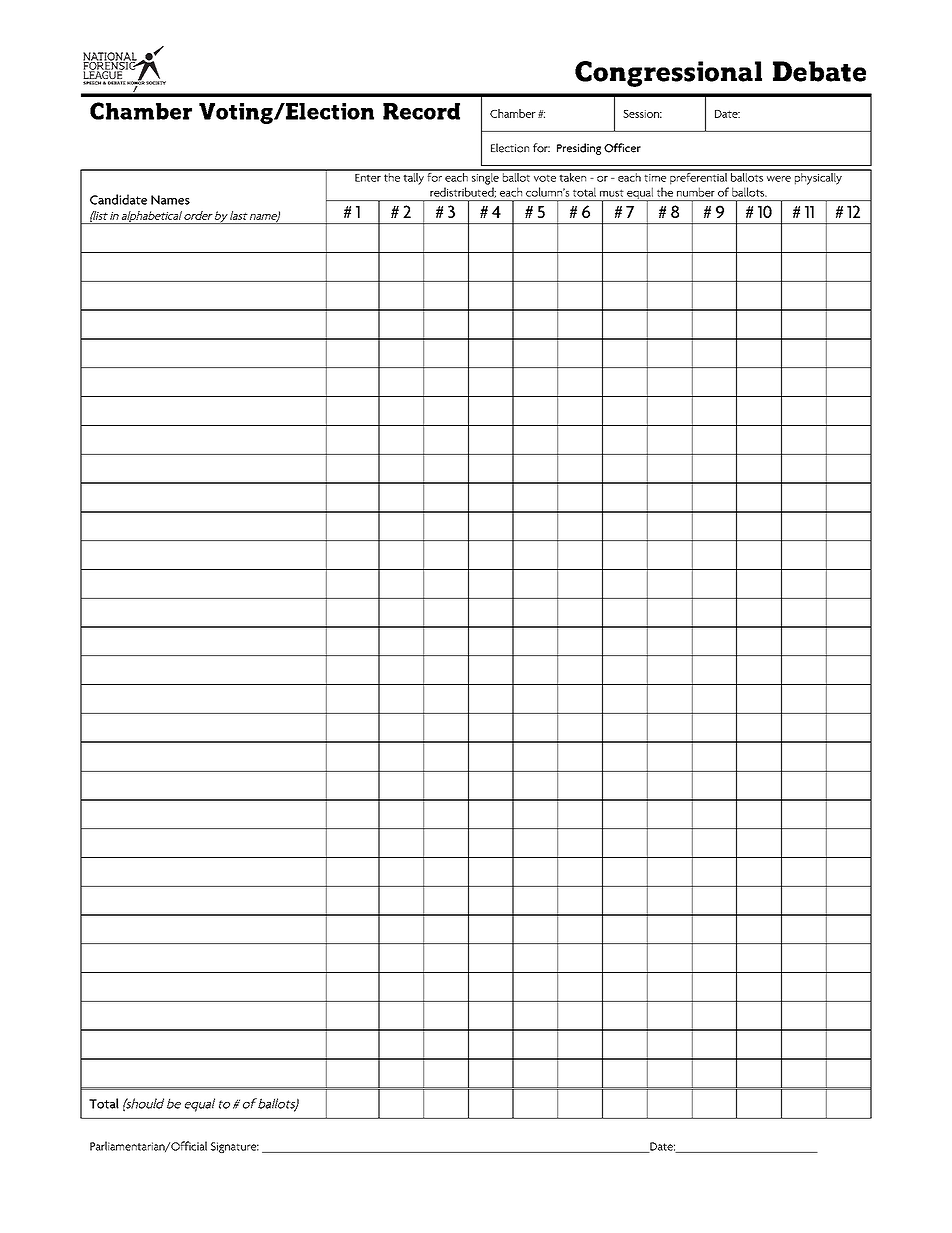 This screenshot has height=1233, width=952. What do you see at coordinates (622, 148) in the screenshot?
I see `Officer` at bounding box center [622, 148].
